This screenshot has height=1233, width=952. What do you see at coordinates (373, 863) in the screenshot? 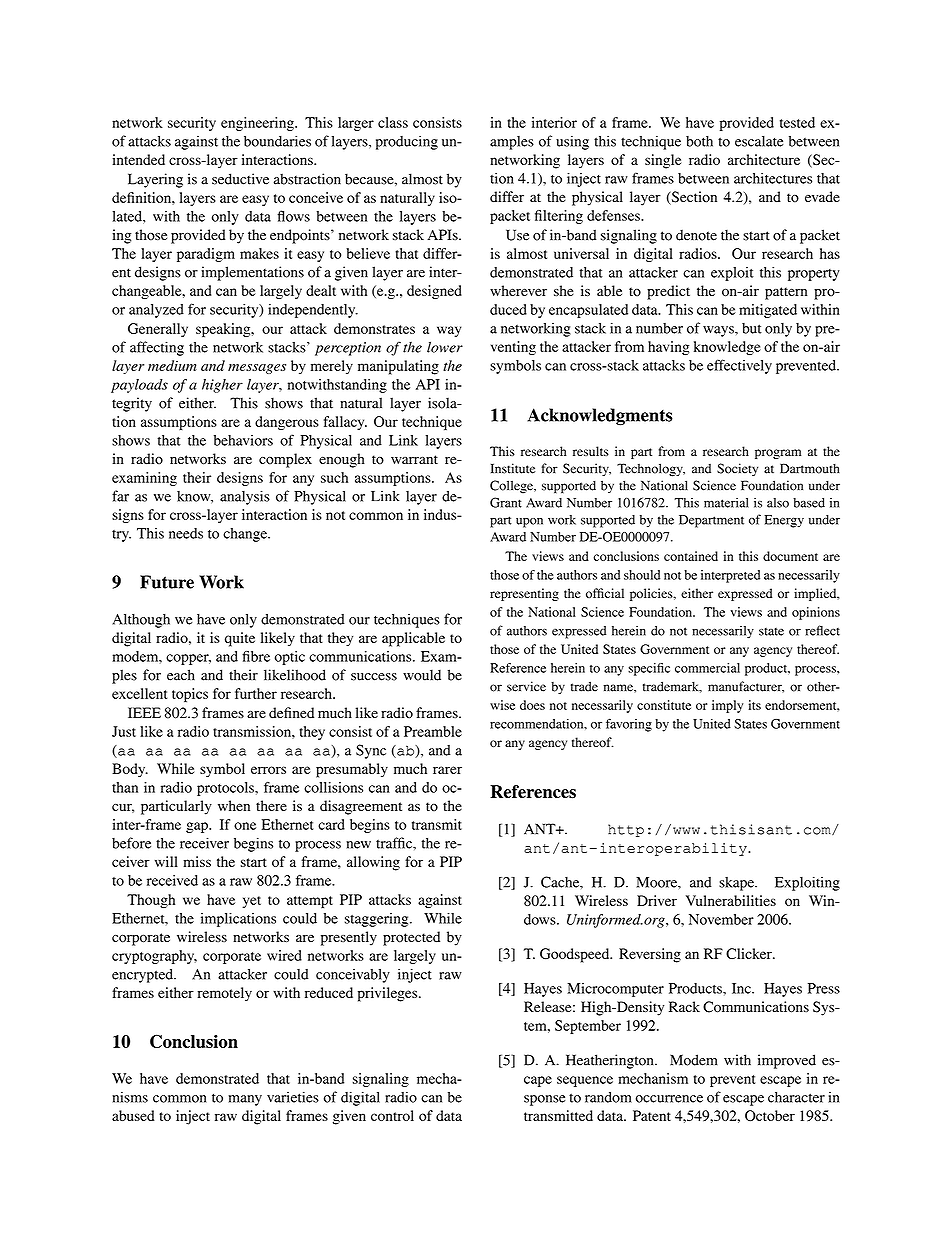
I see `allowing` at bounding box center [373, 863].
